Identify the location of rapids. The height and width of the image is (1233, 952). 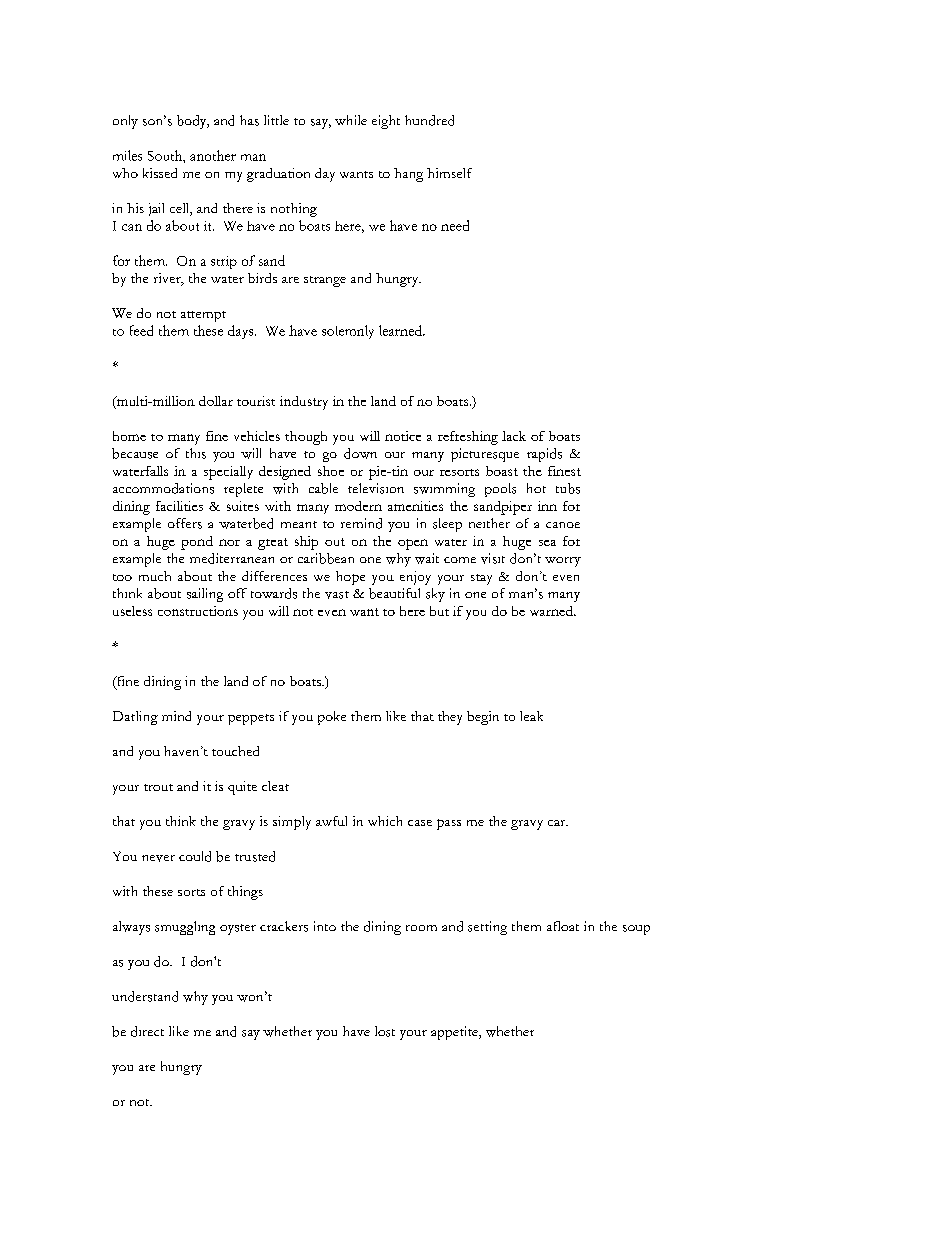
(544, 455).
